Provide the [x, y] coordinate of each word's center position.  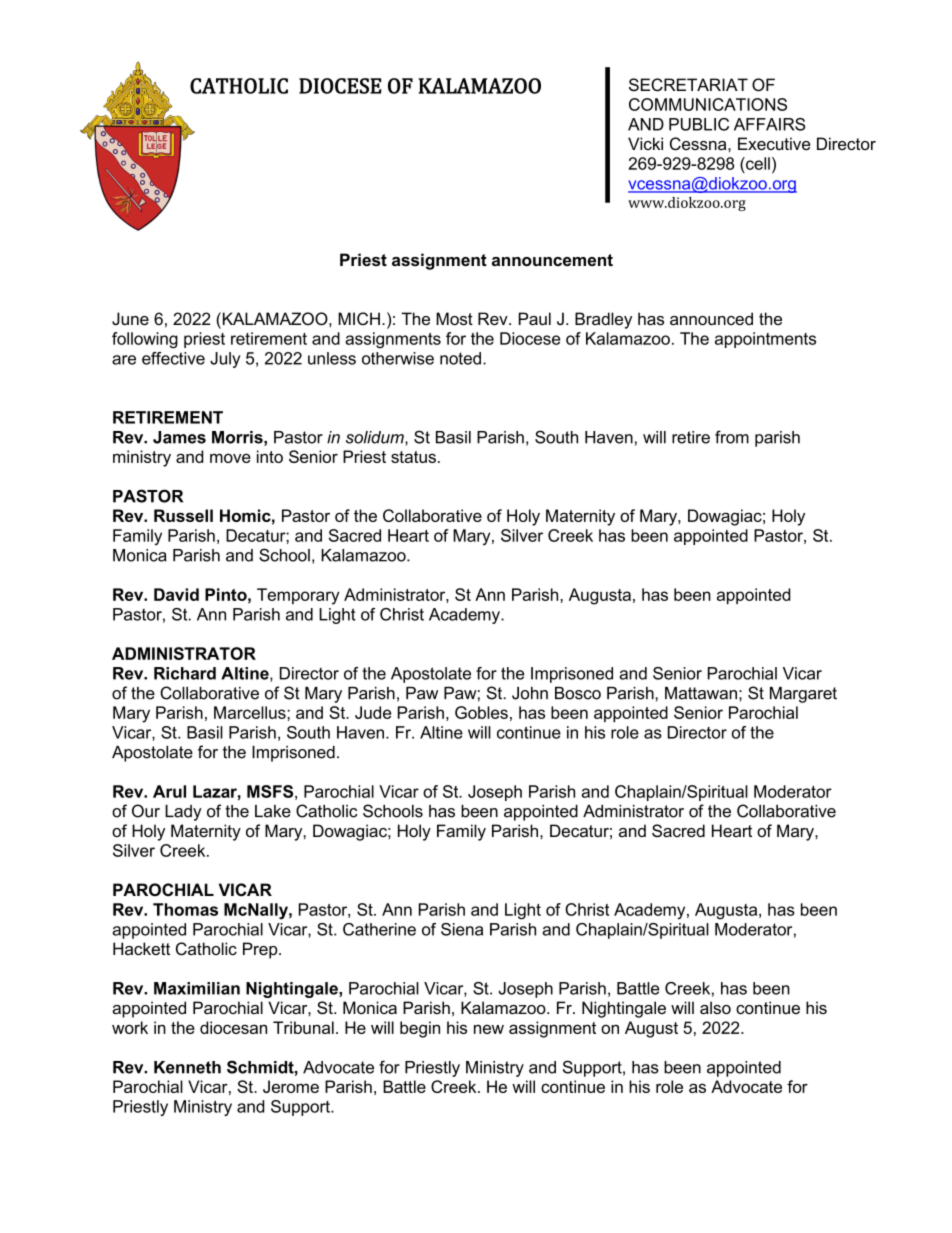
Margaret [803, 695]
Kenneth [187, 1067]
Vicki [645, 143]
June [130, 318]
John [530, 693]
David [176, 594]
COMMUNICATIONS [708, 104]
